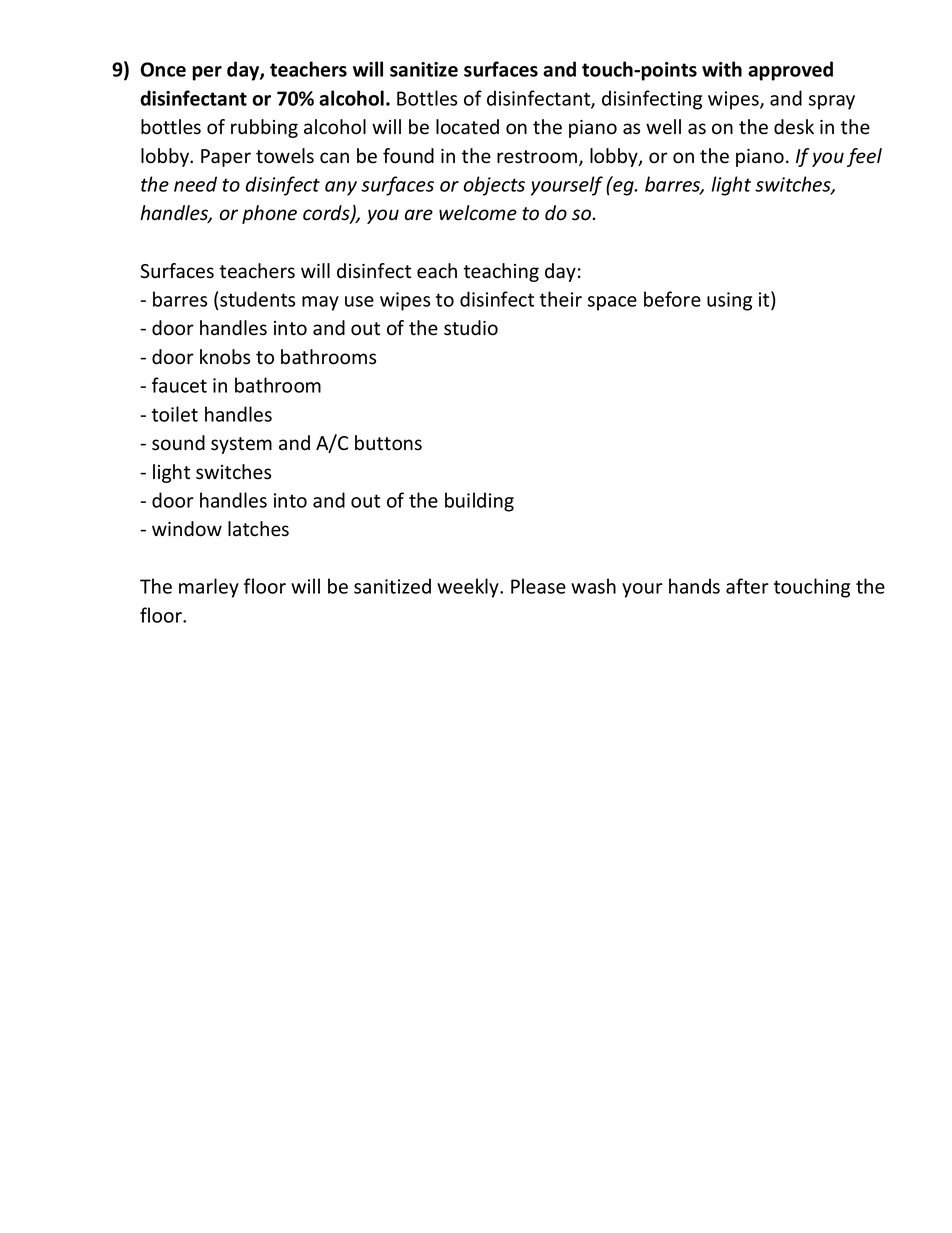 This image has width=952, height=1233. I want to click on marley, so click(209, 588).
